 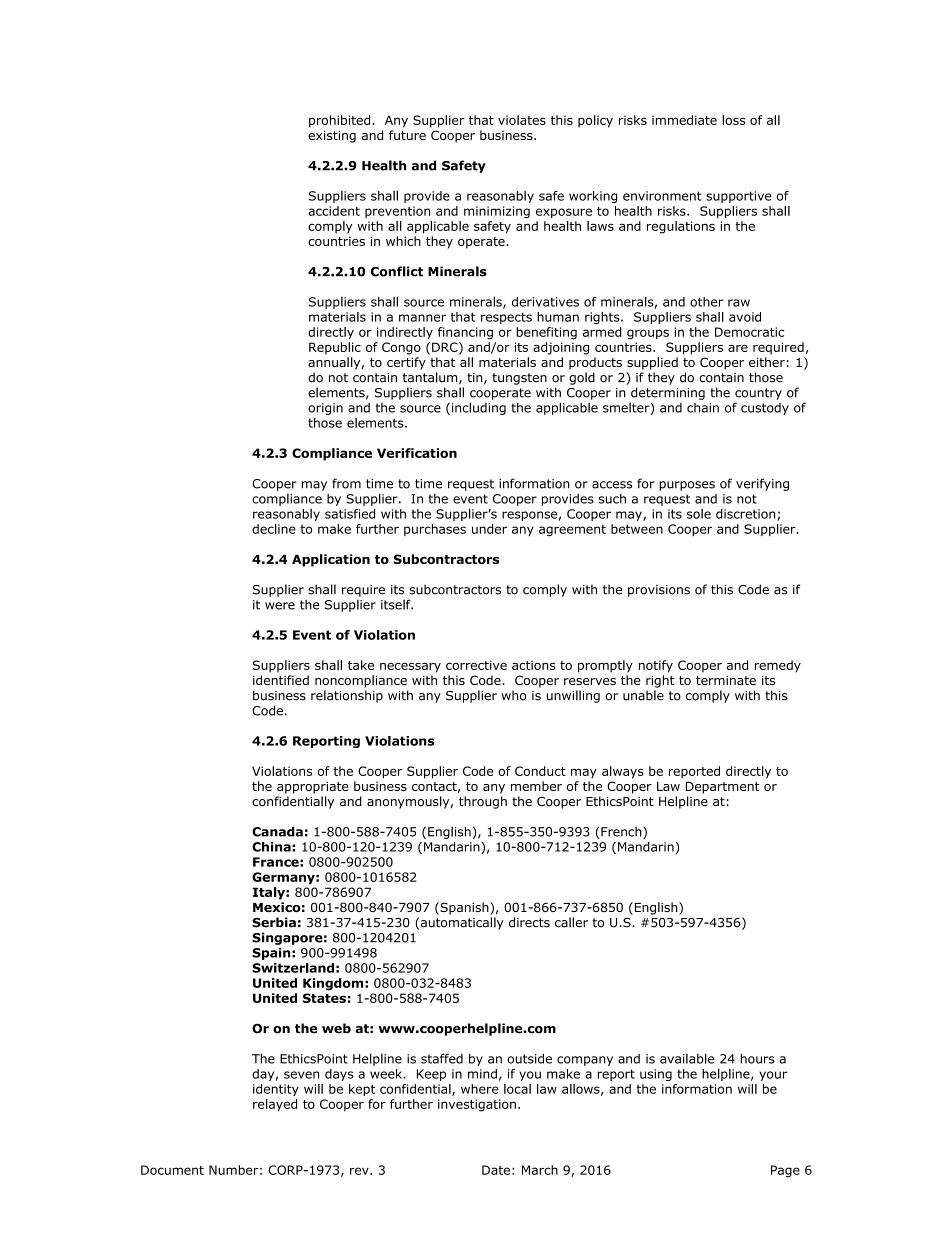 What do you see at coordinates (733, 120) in the page?
I see `loss` at bounding box center [733, 120].
